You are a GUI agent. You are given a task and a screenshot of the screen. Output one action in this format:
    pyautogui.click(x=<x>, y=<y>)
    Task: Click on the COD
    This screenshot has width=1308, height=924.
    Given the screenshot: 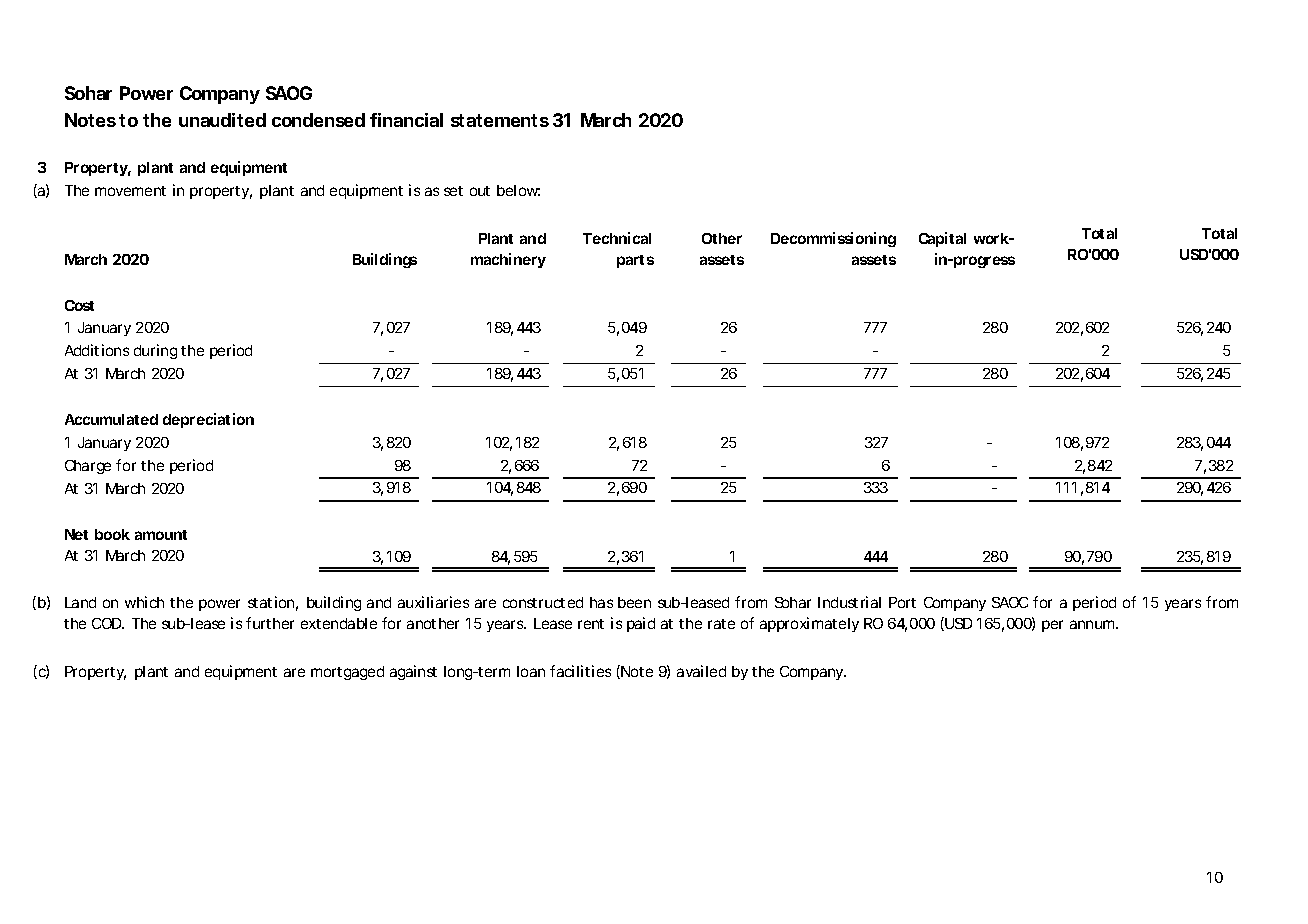 What is the action you would take?
    pyautogui.click(x=108, y=623)
